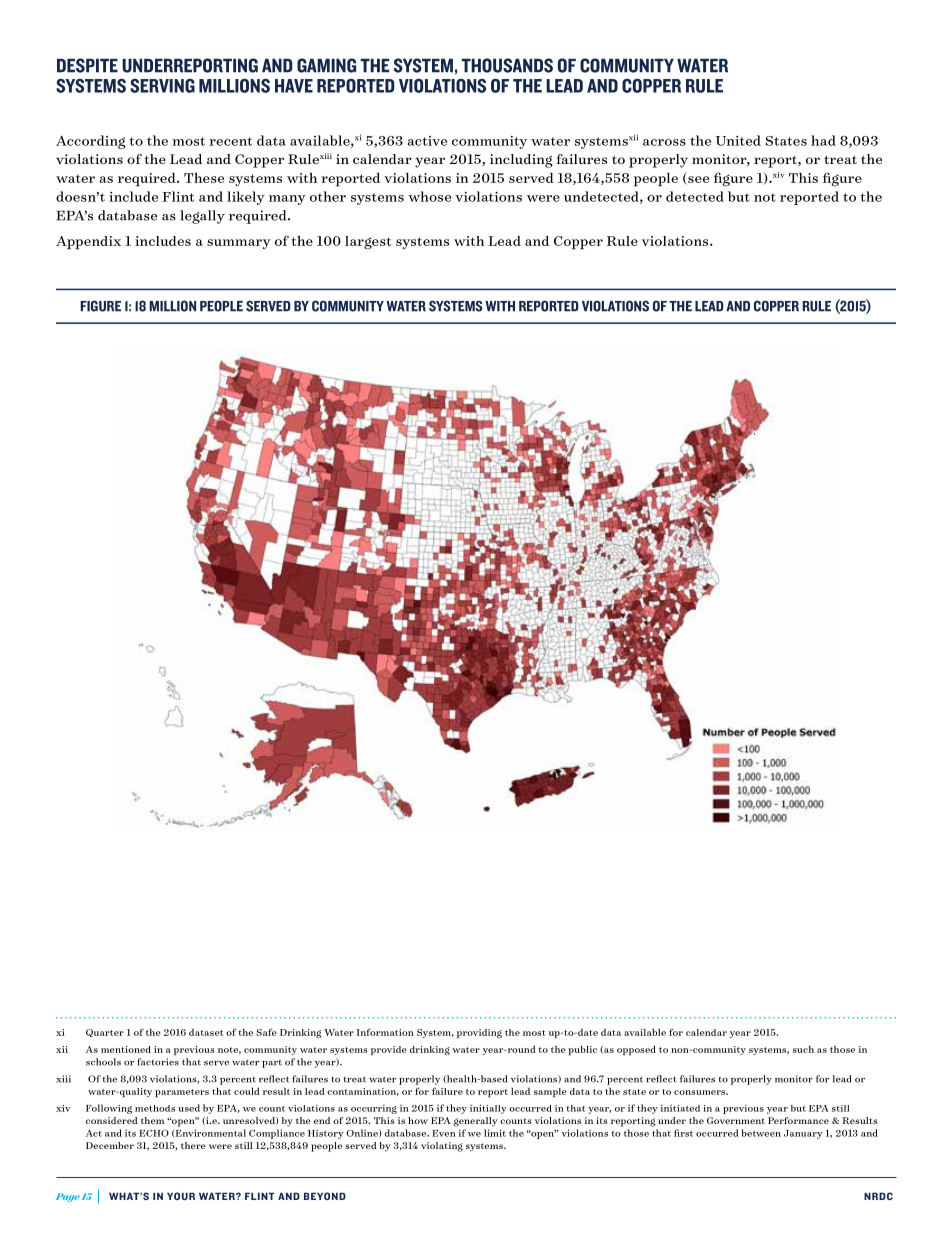 The height and width of the screenshot is (1233, 952). I want to click on active, so click(427, 141).
